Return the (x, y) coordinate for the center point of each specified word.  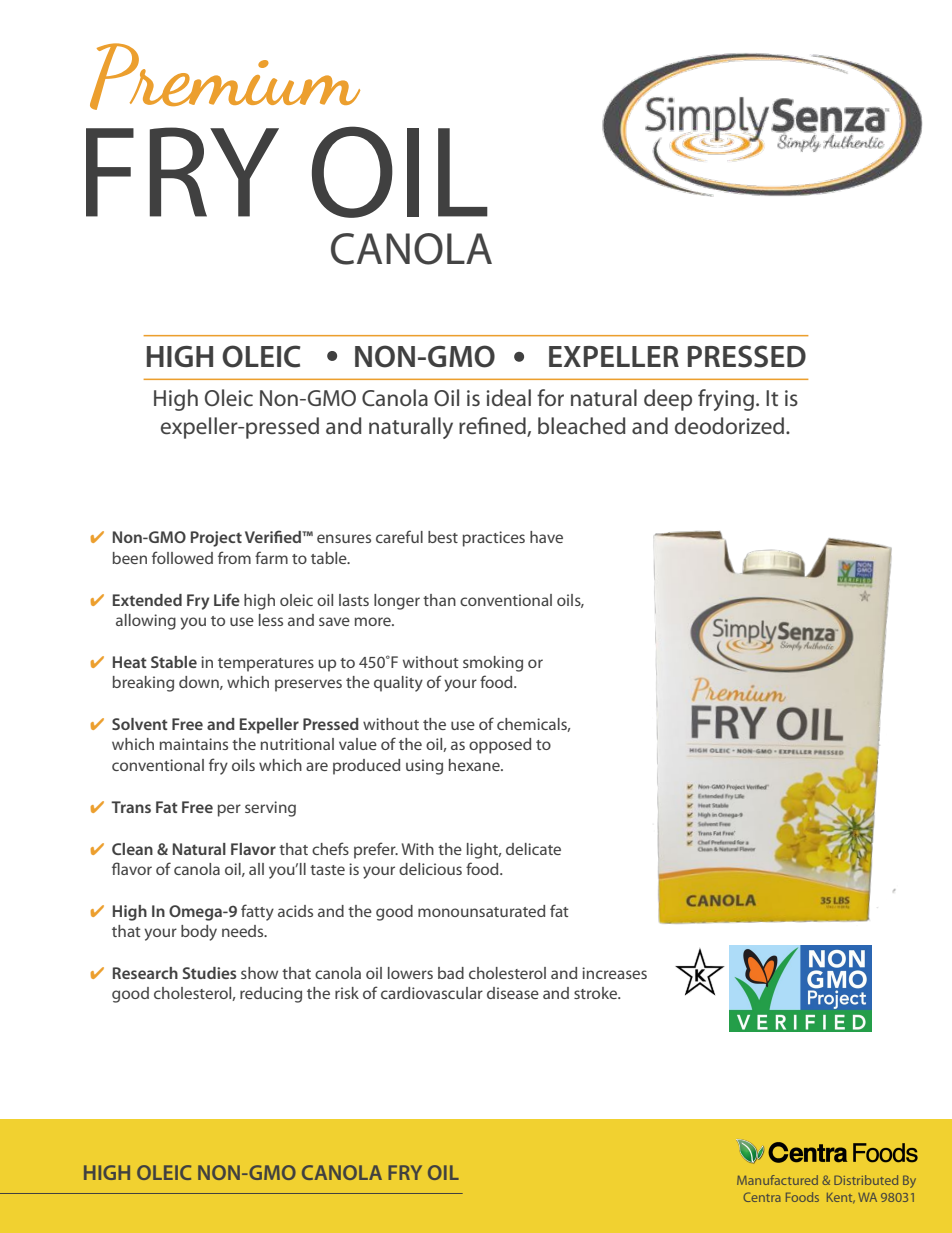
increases (614, 973)
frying (727, 400)
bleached (582, 426)
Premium (225, 76)
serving (270, 809)
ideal (508, 398)
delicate (533, 849)
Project (216, 539)
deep (668, 400)
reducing (271, 995)
